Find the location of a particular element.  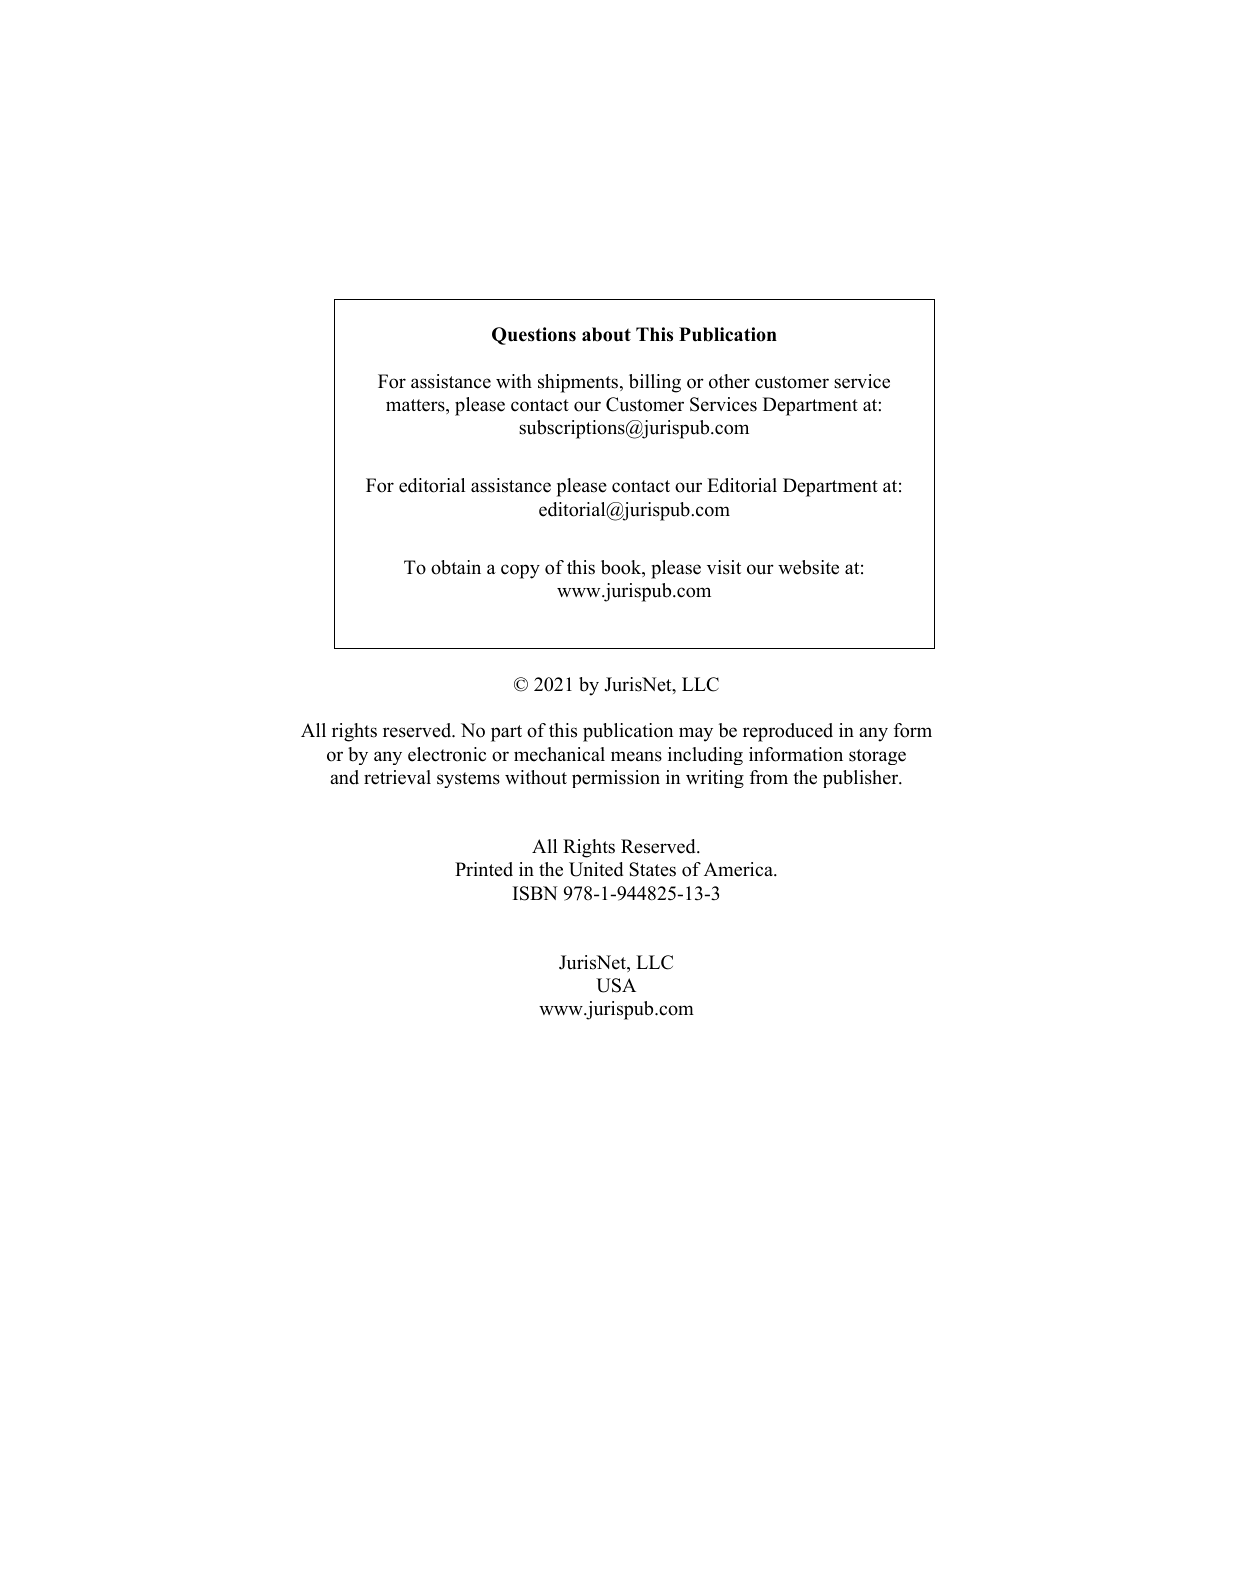

copy is located at coordinates (520, 571).
